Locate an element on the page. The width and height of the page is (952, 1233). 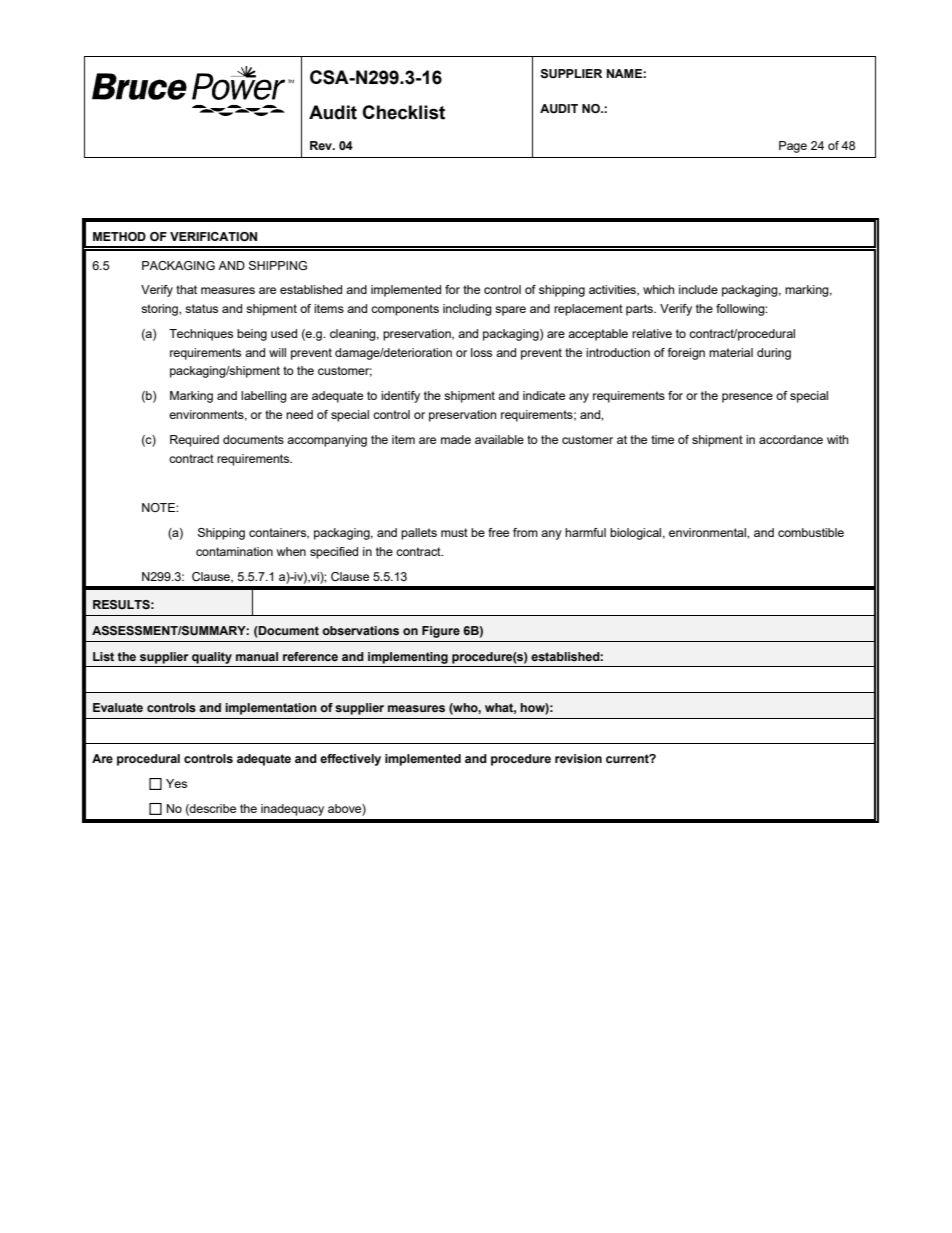
activities is located at coordinates (613, 290).
